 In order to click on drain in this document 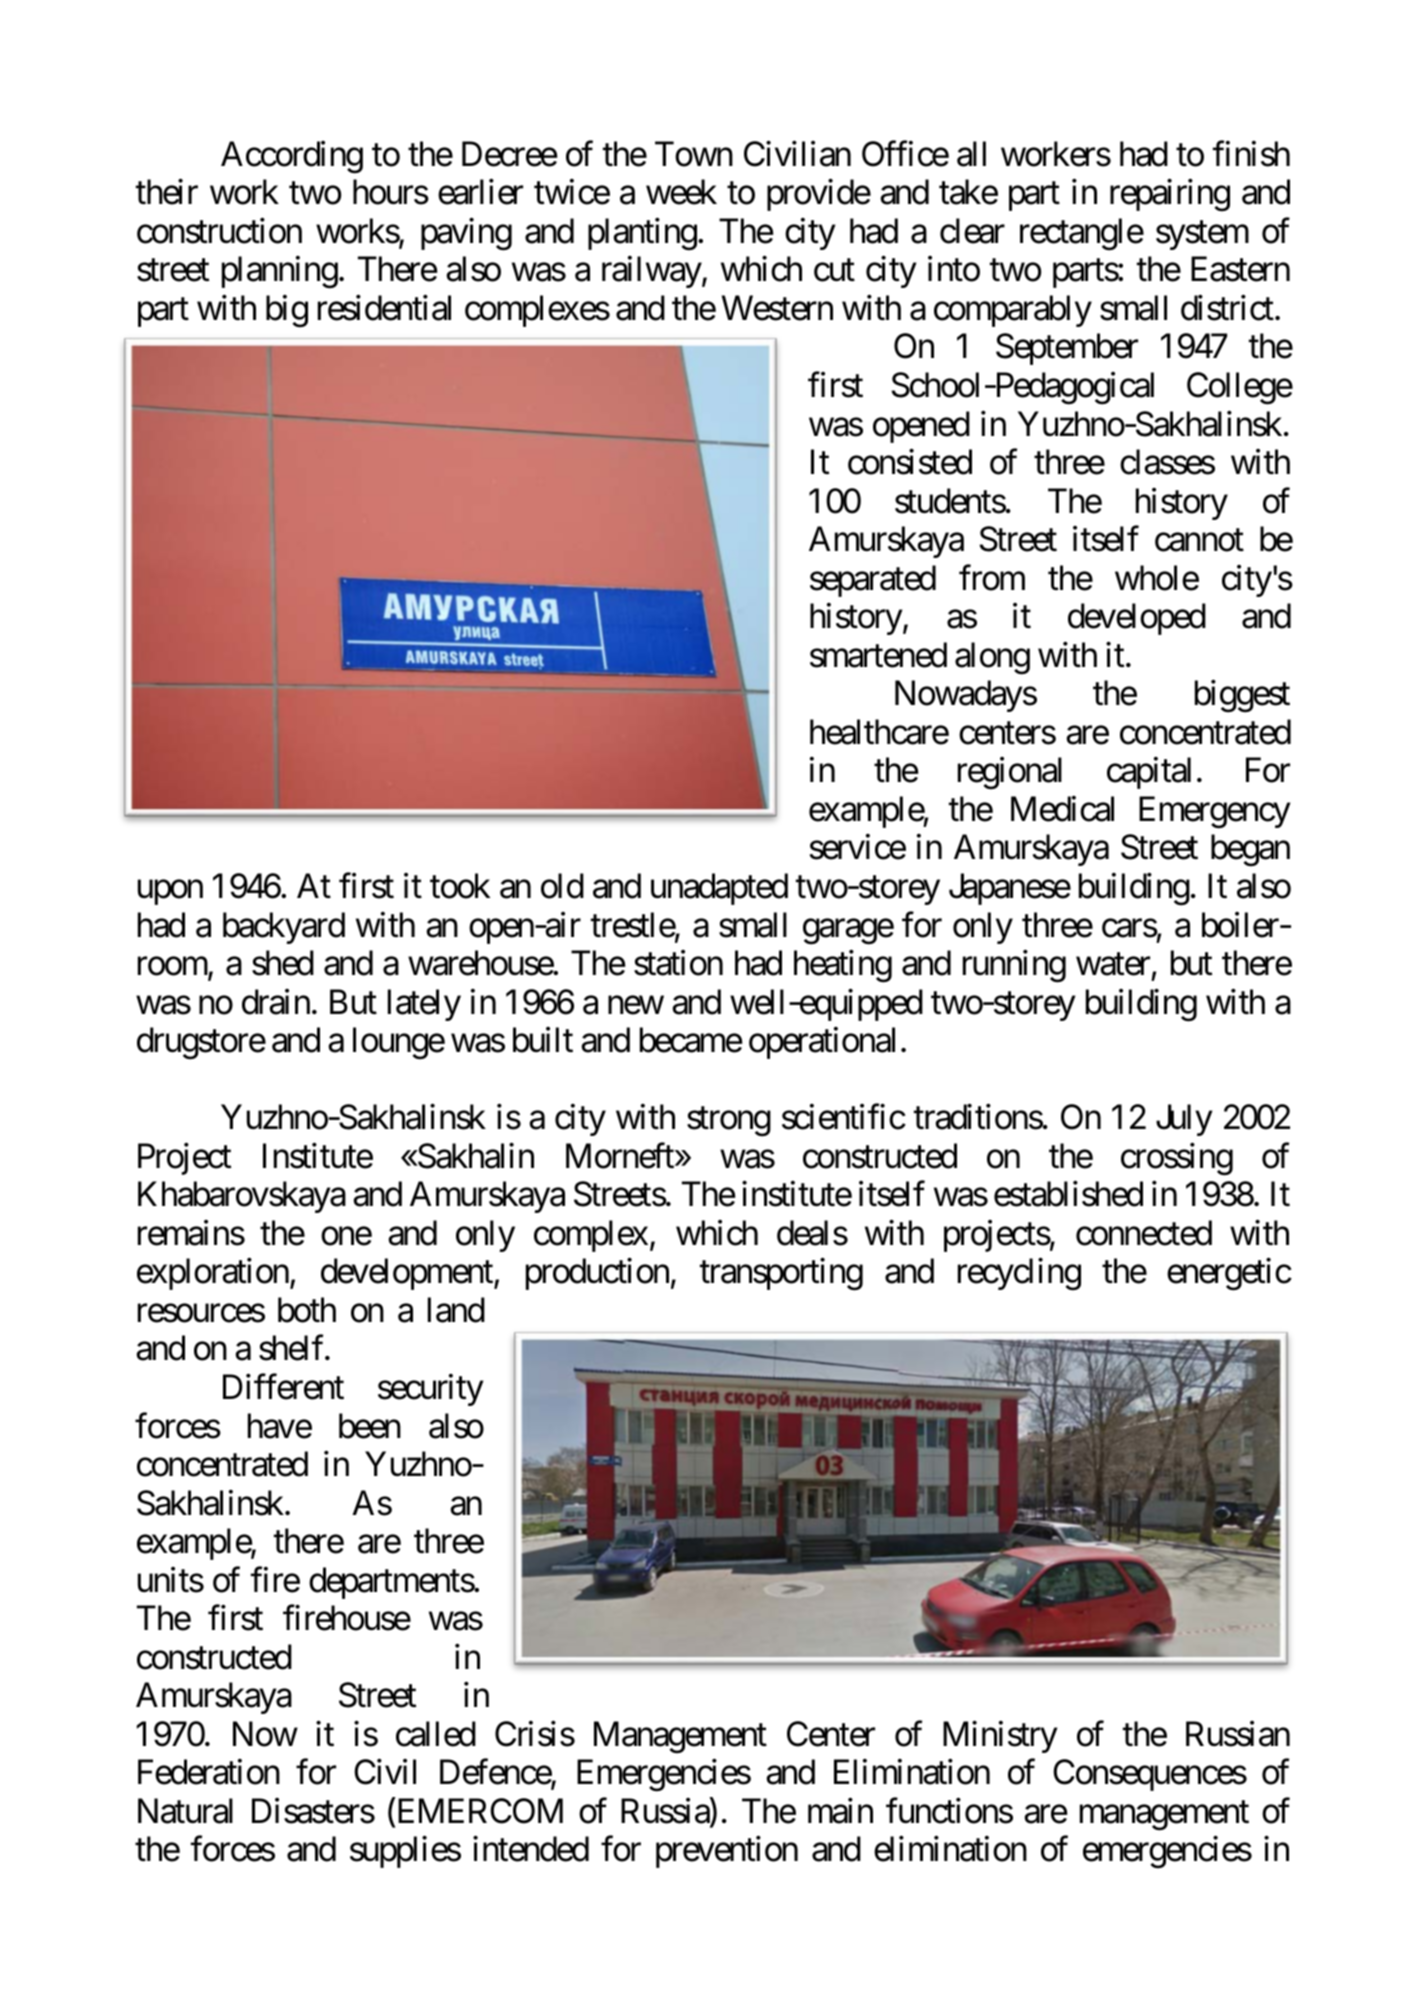, I will do `click(276, 1002)`.
